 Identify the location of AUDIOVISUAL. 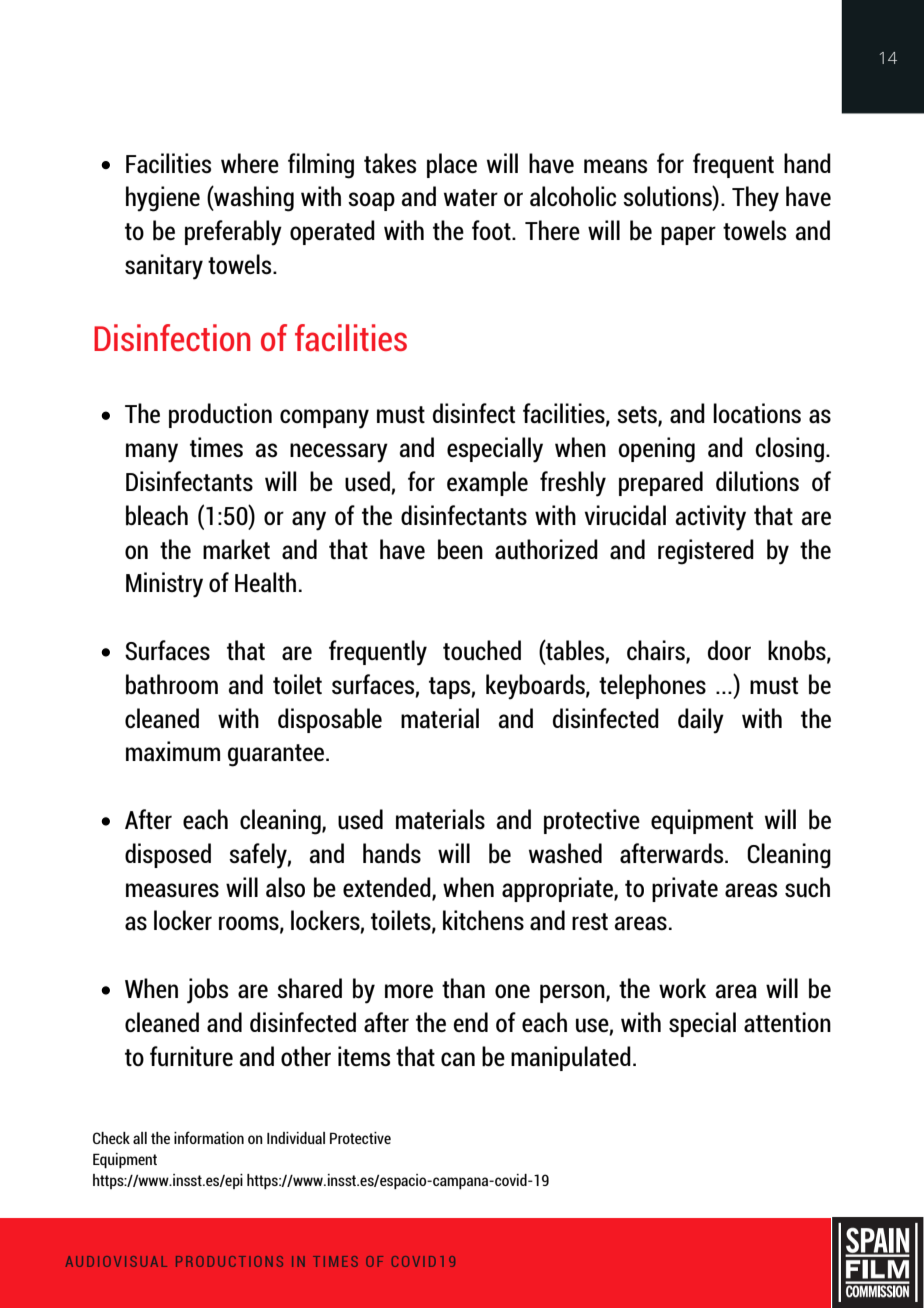
(116, 1261).
